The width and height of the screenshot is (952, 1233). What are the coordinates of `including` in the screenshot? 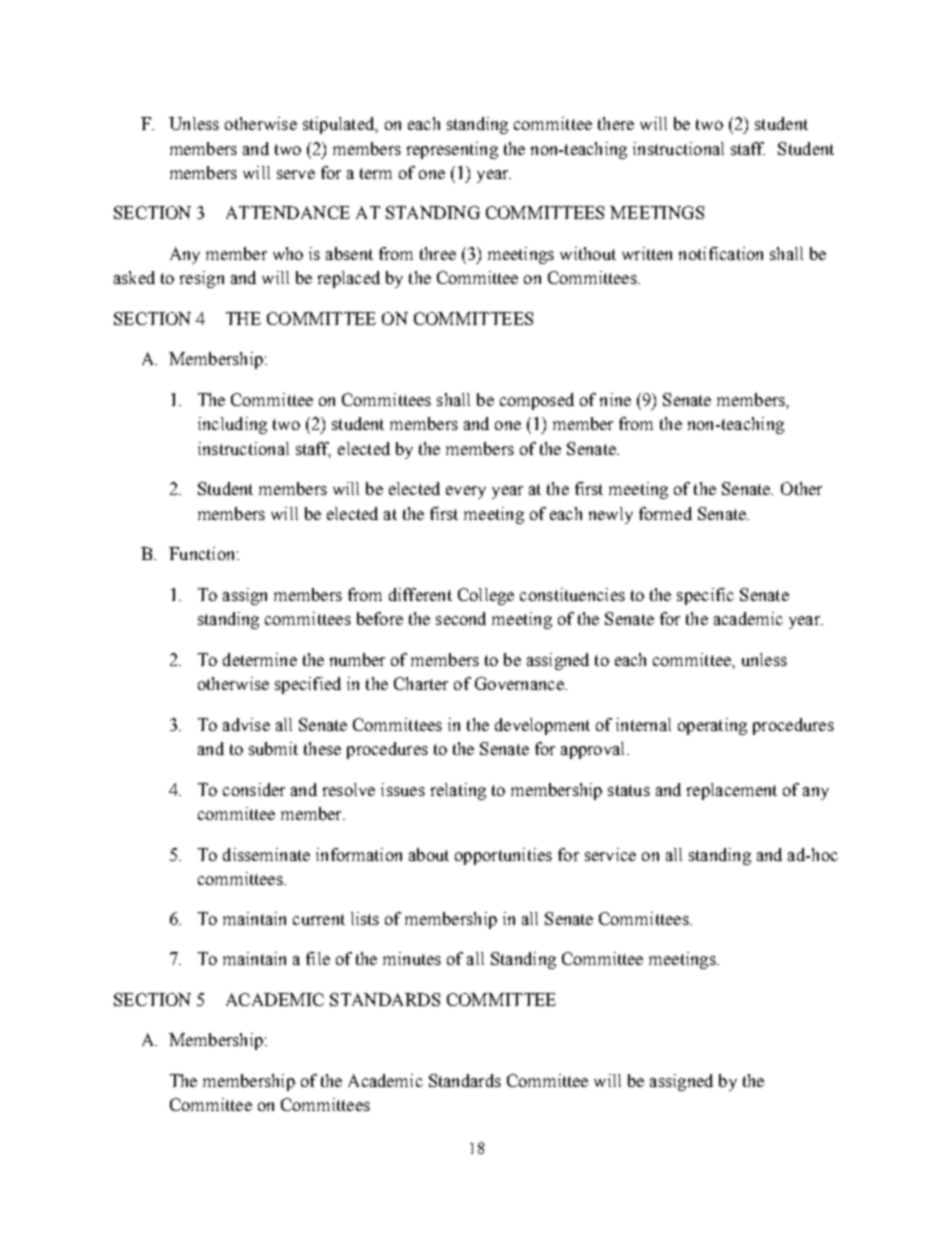 It's located at (232, 425).
